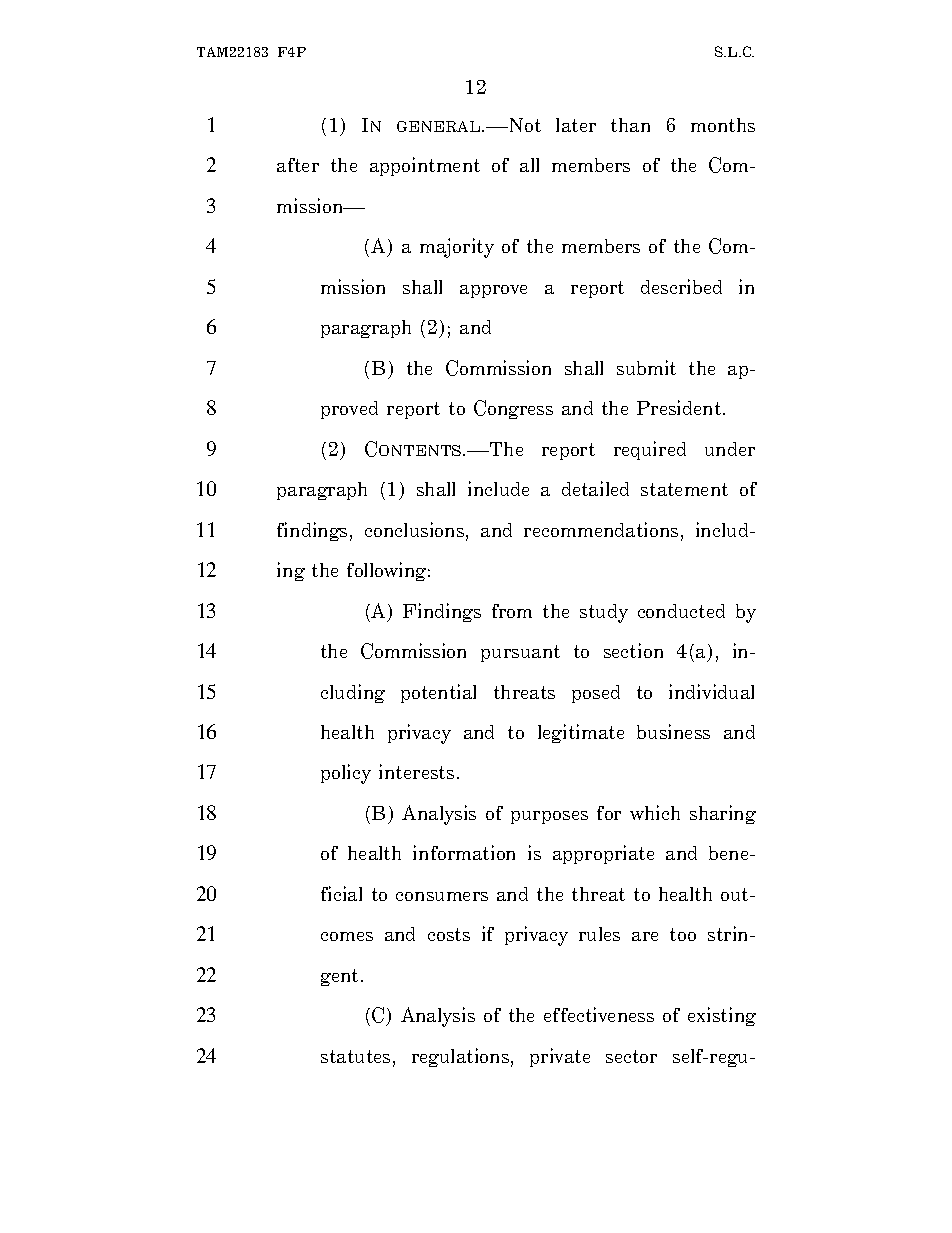 The height and width of the page is (1233, 952). What do you see at coordinates (416, 531) in the page?
I see `conclusions` at bounding box center [416, 531].
